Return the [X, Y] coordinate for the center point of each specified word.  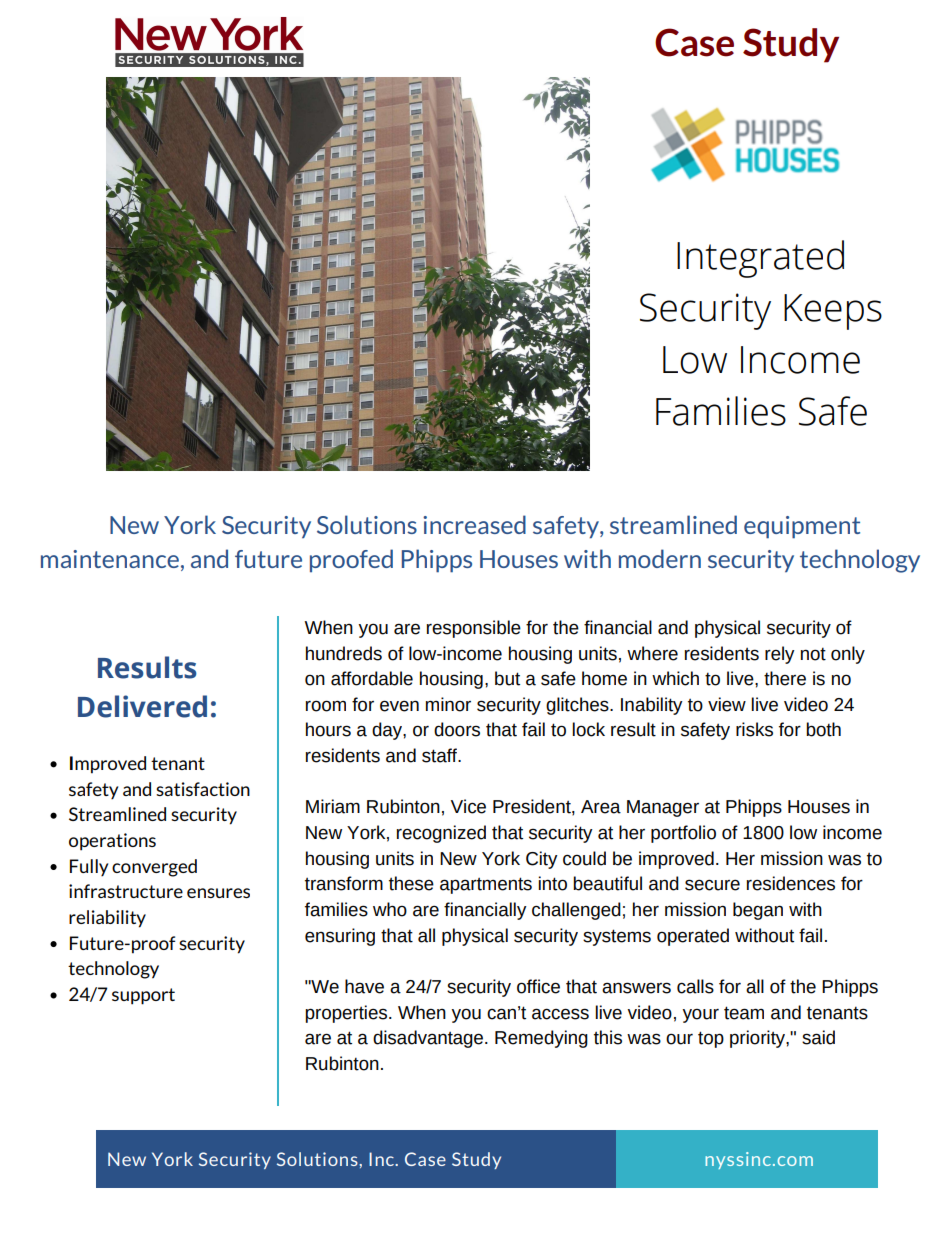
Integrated [760, 259]
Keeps [833, 312]
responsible [474, 629]
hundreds [344, 653]
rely [780, 655]
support [143, 996]
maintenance [110, 559]
